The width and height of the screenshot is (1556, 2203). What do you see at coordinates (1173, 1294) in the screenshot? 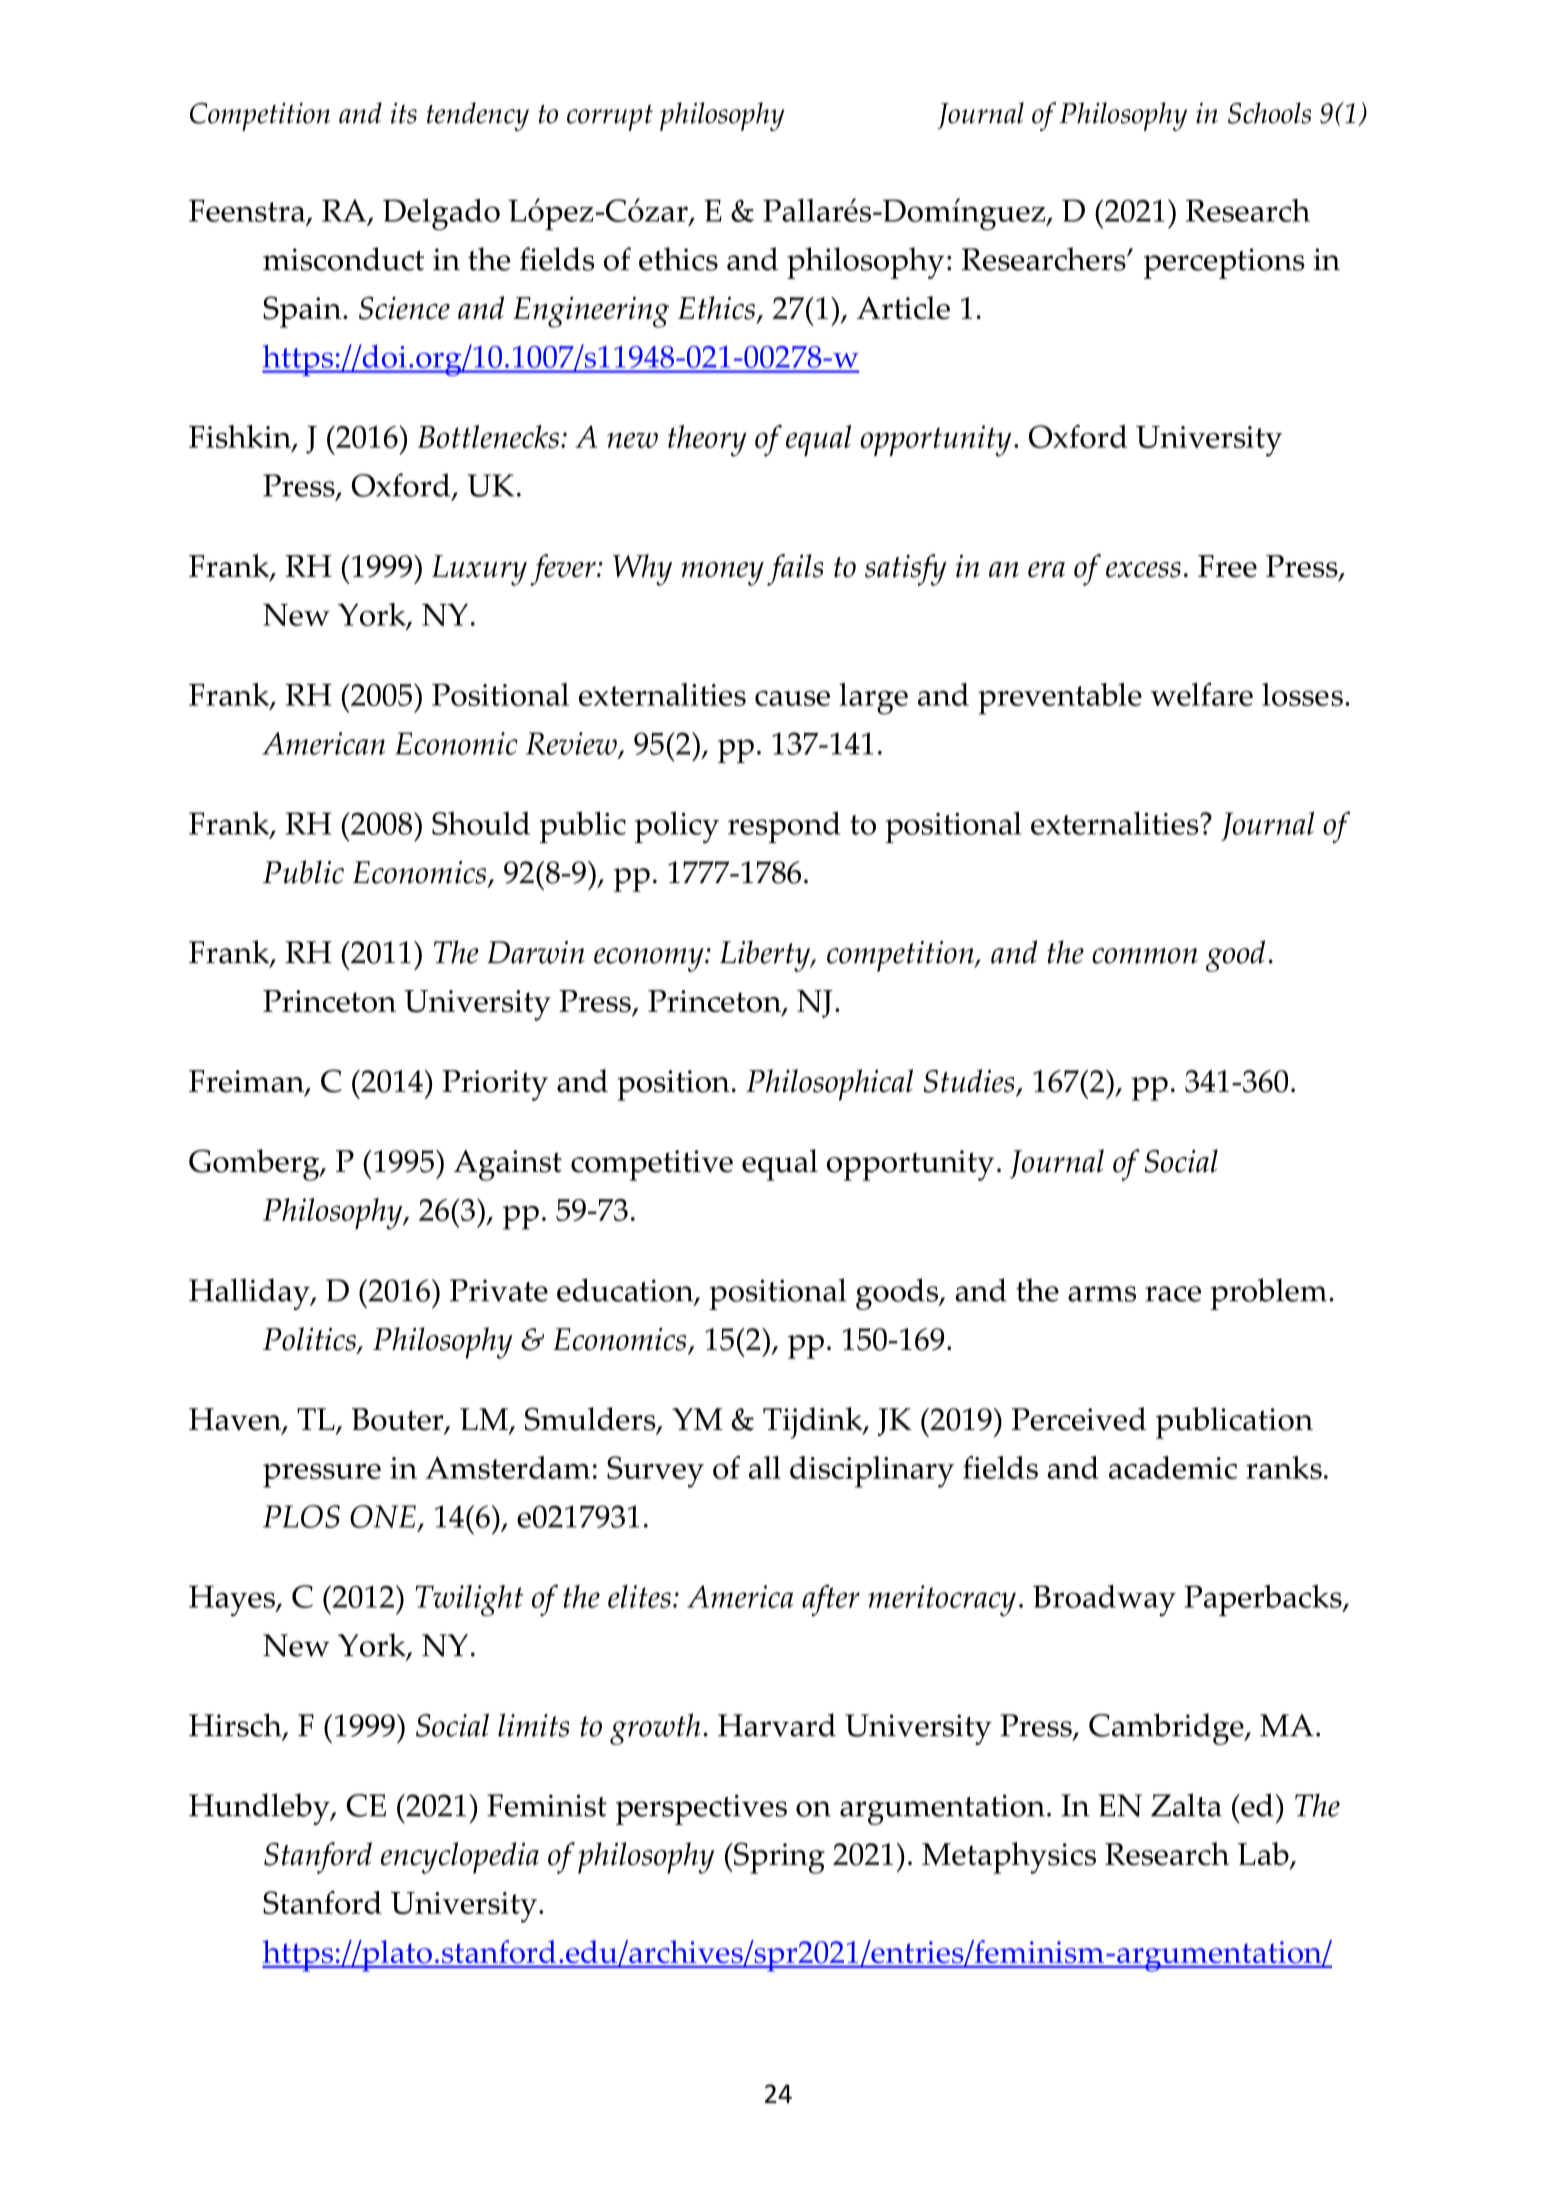
I see `race` at bounding box center [1173, 1294].
